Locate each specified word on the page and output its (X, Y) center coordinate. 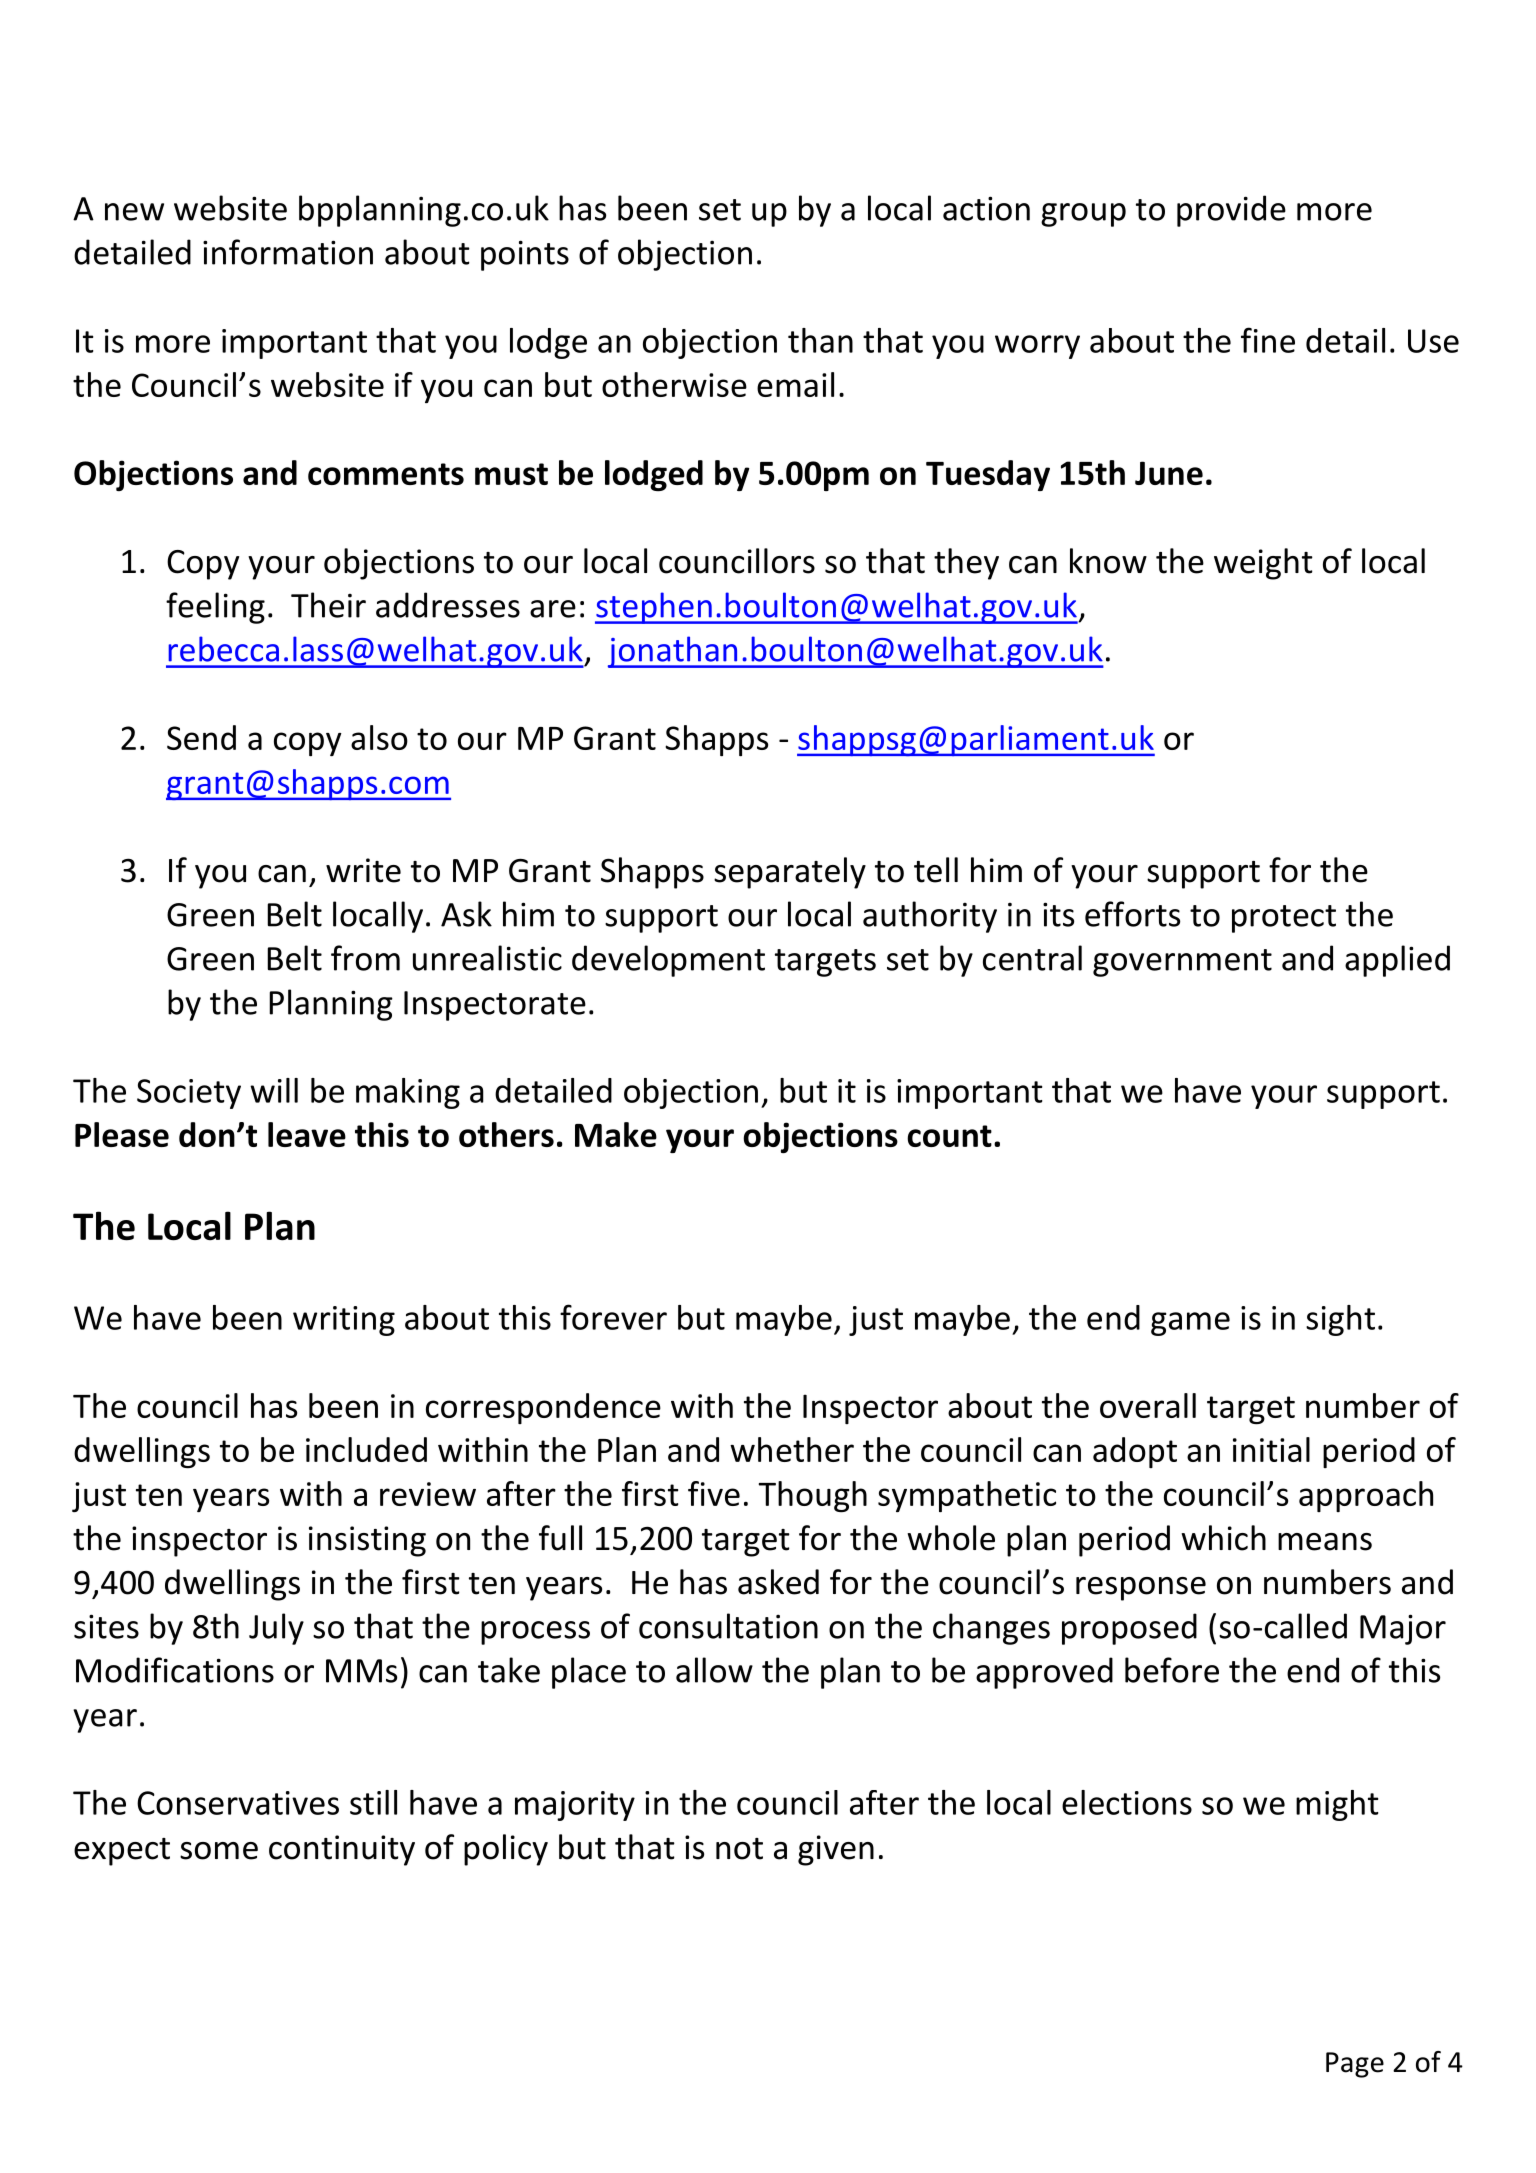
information (288, 252)
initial (1271, 1449)
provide (1231, 211)
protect (1284, 919)
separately (790, 873)
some (219, 1851)
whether (792, 1449)
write (363, 870)
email (795, 384)
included (366, 1449)
